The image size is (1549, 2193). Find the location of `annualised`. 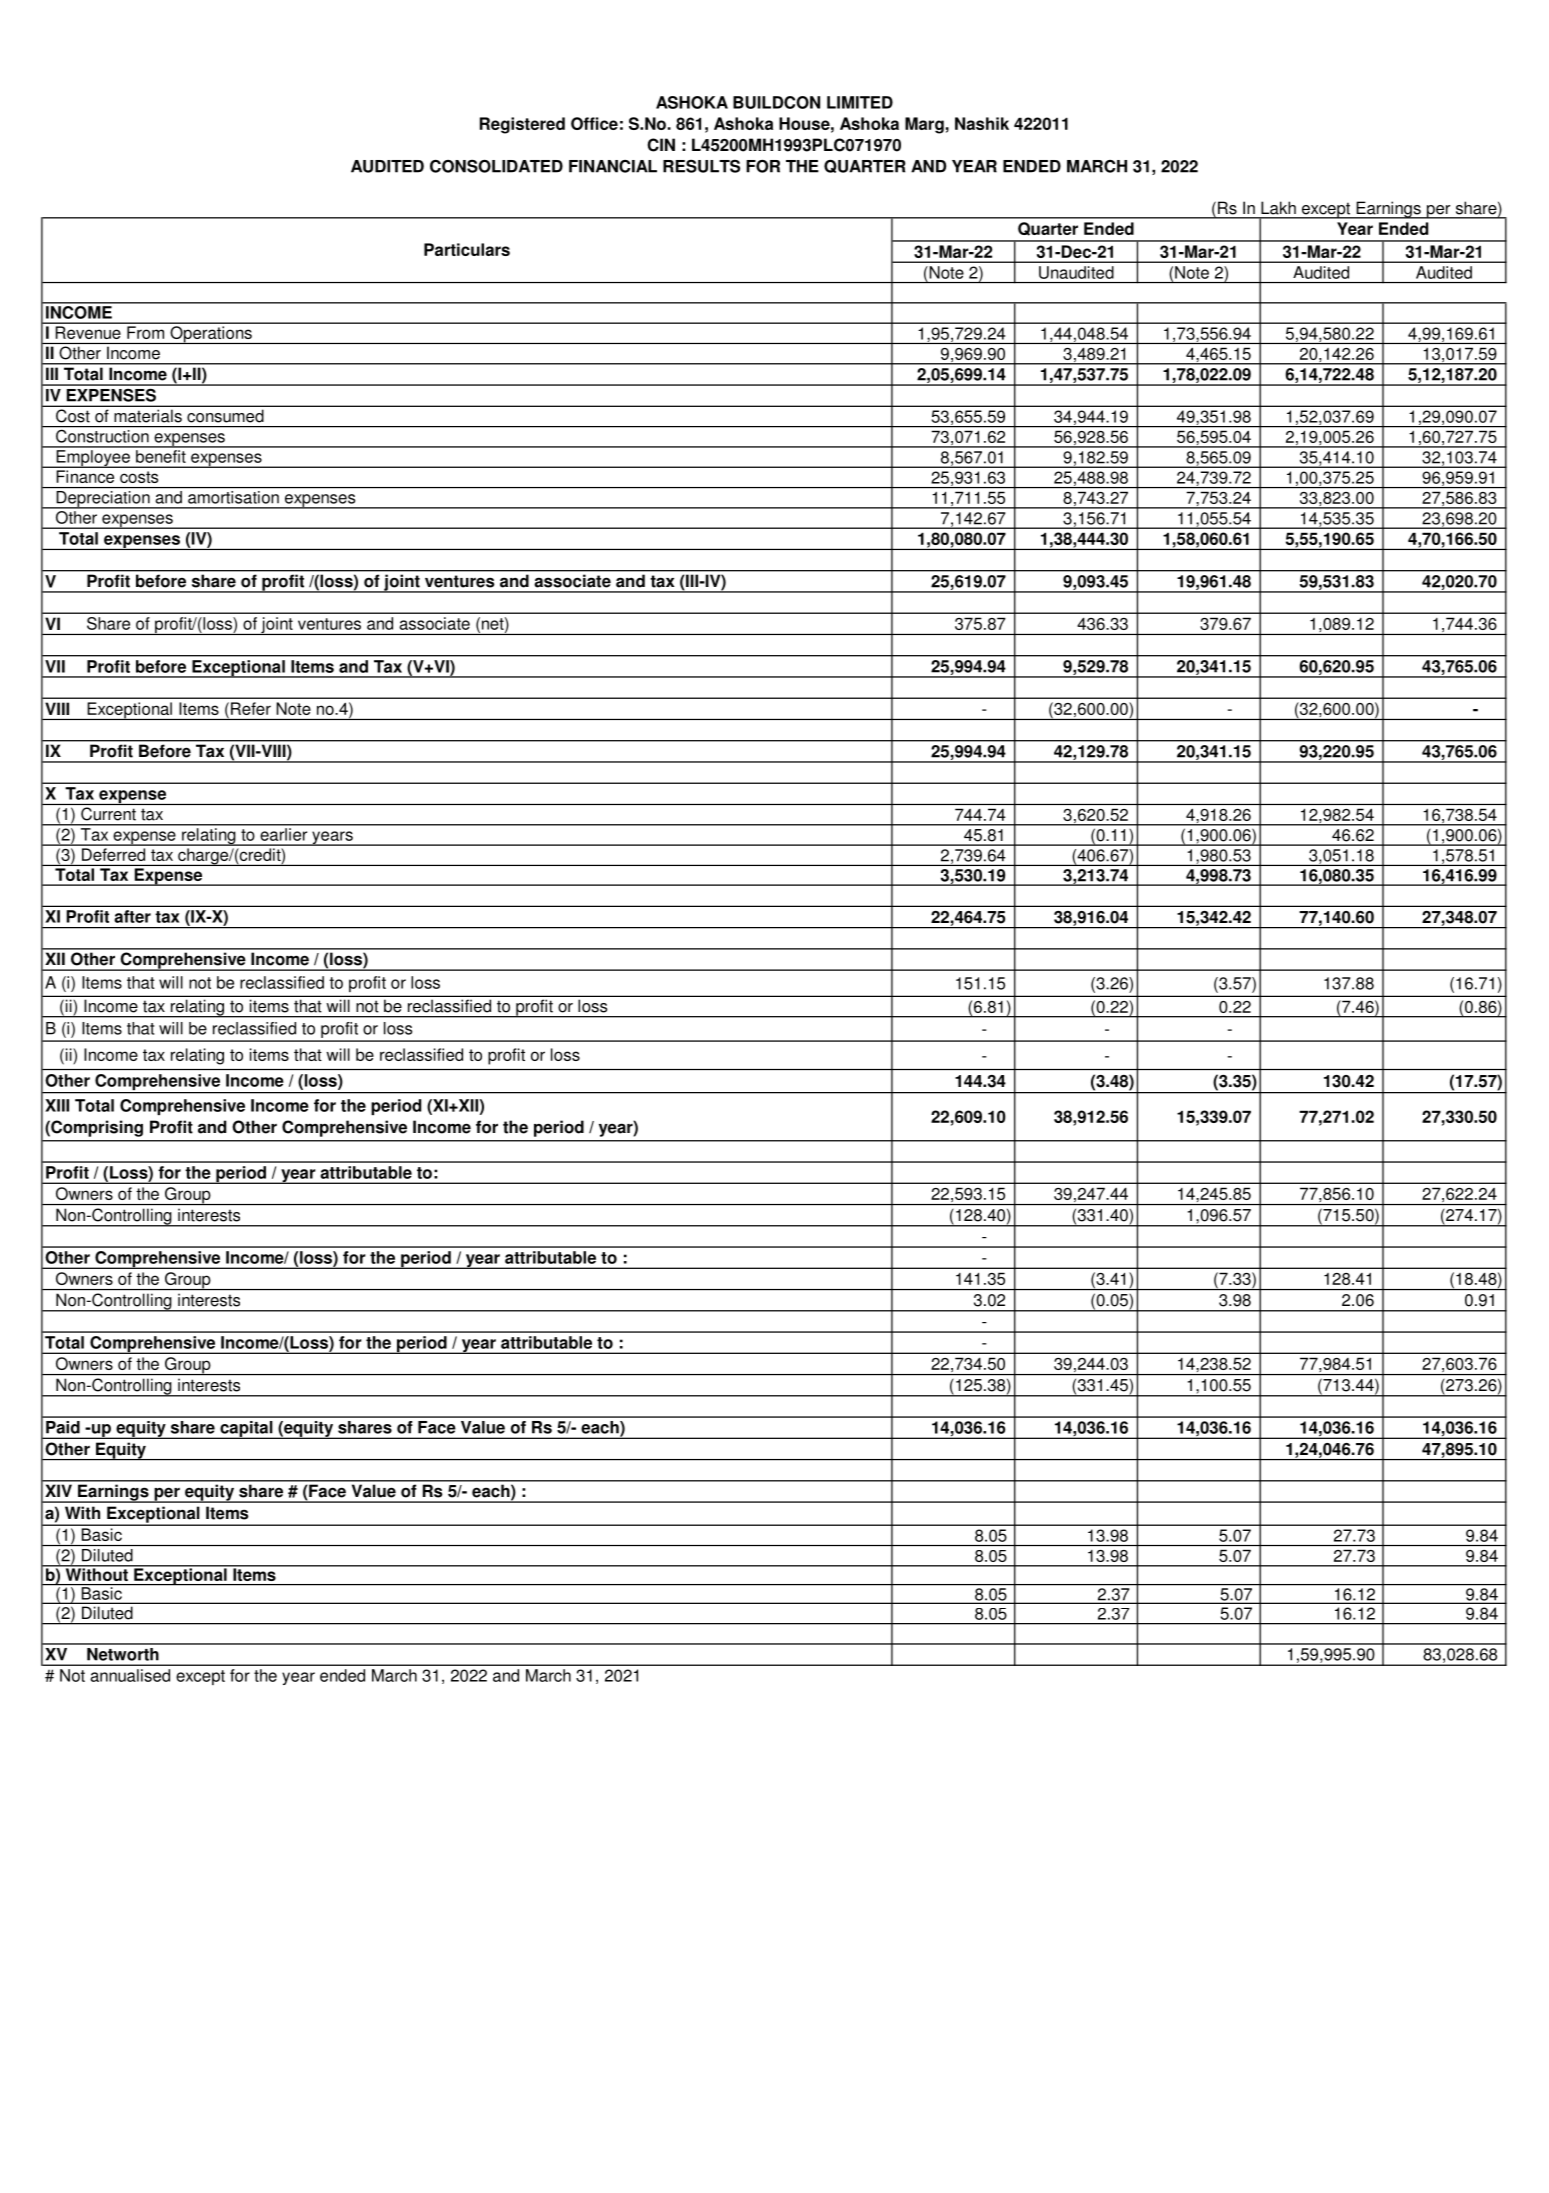

annualised is located at coordinates (130, 1675).
